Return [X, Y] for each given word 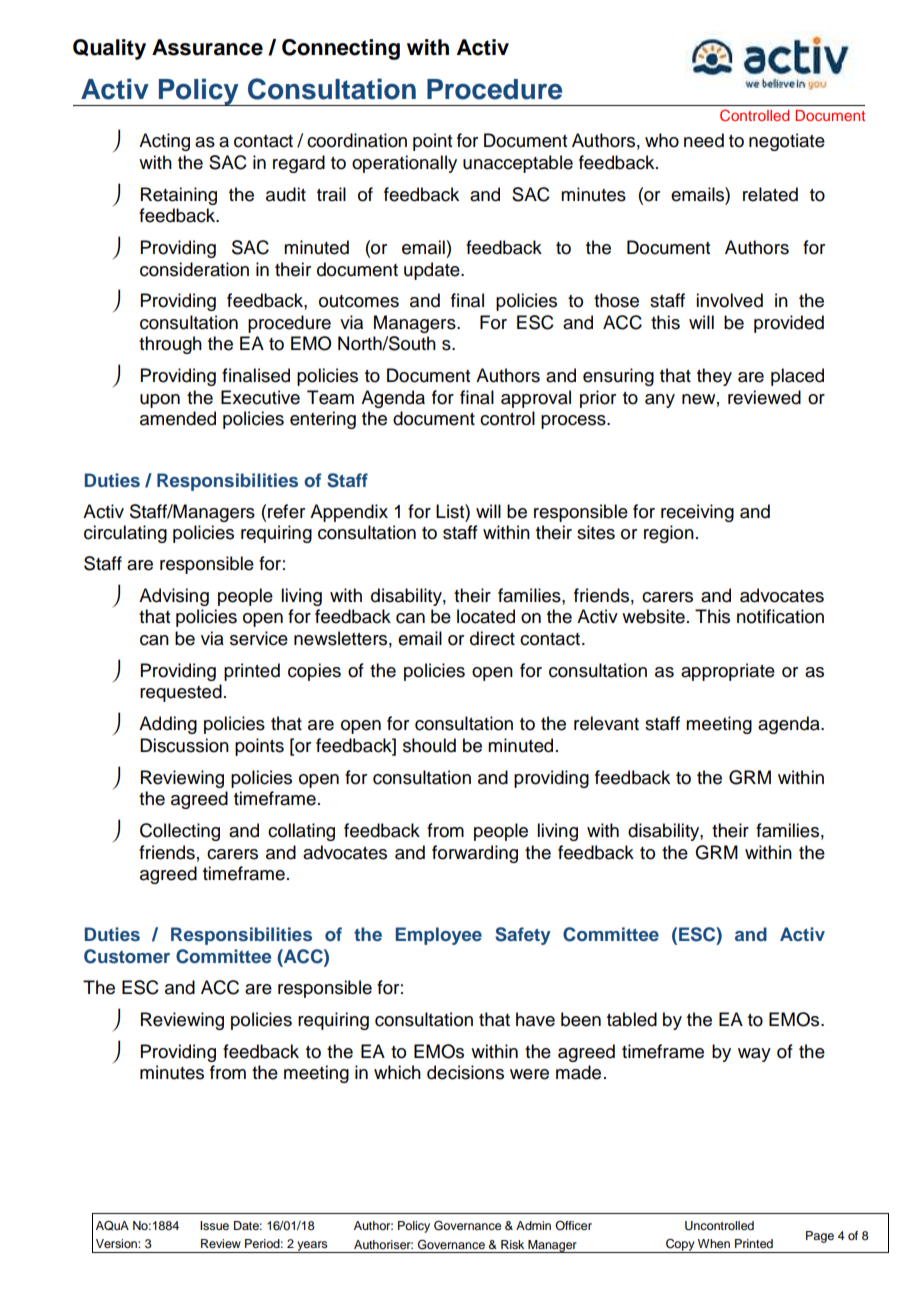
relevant [606, 723]
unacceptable [518, 164]
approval [536, 399]
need [704, 140]
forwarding [475, 854]
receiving [697, 513]
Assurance [207, 47]
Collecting [180, 832]
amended [178, 418]
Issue [214, 1225]
